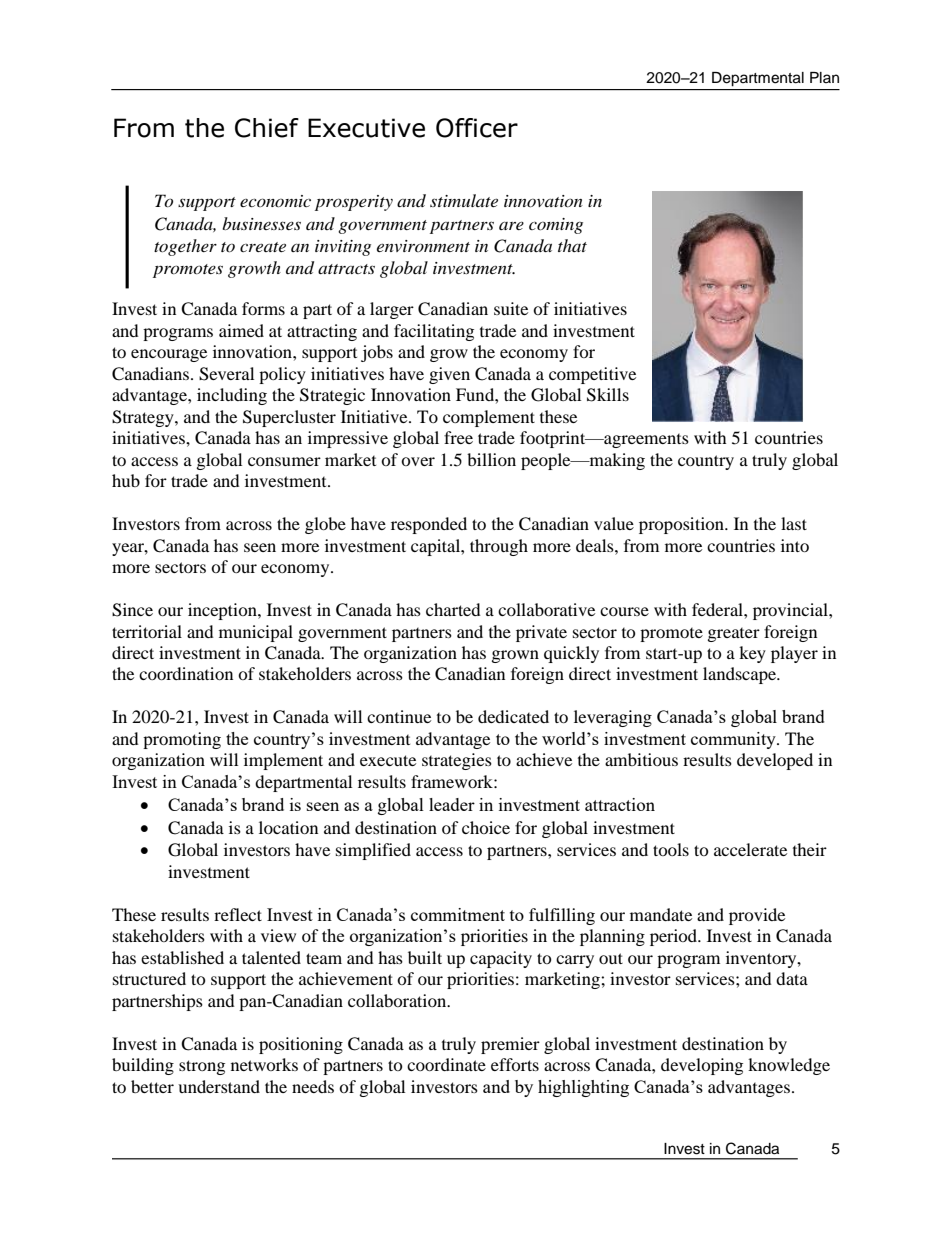  Describe the element at coordinates (457, 761) in the image. I see `strategies` at that location.
